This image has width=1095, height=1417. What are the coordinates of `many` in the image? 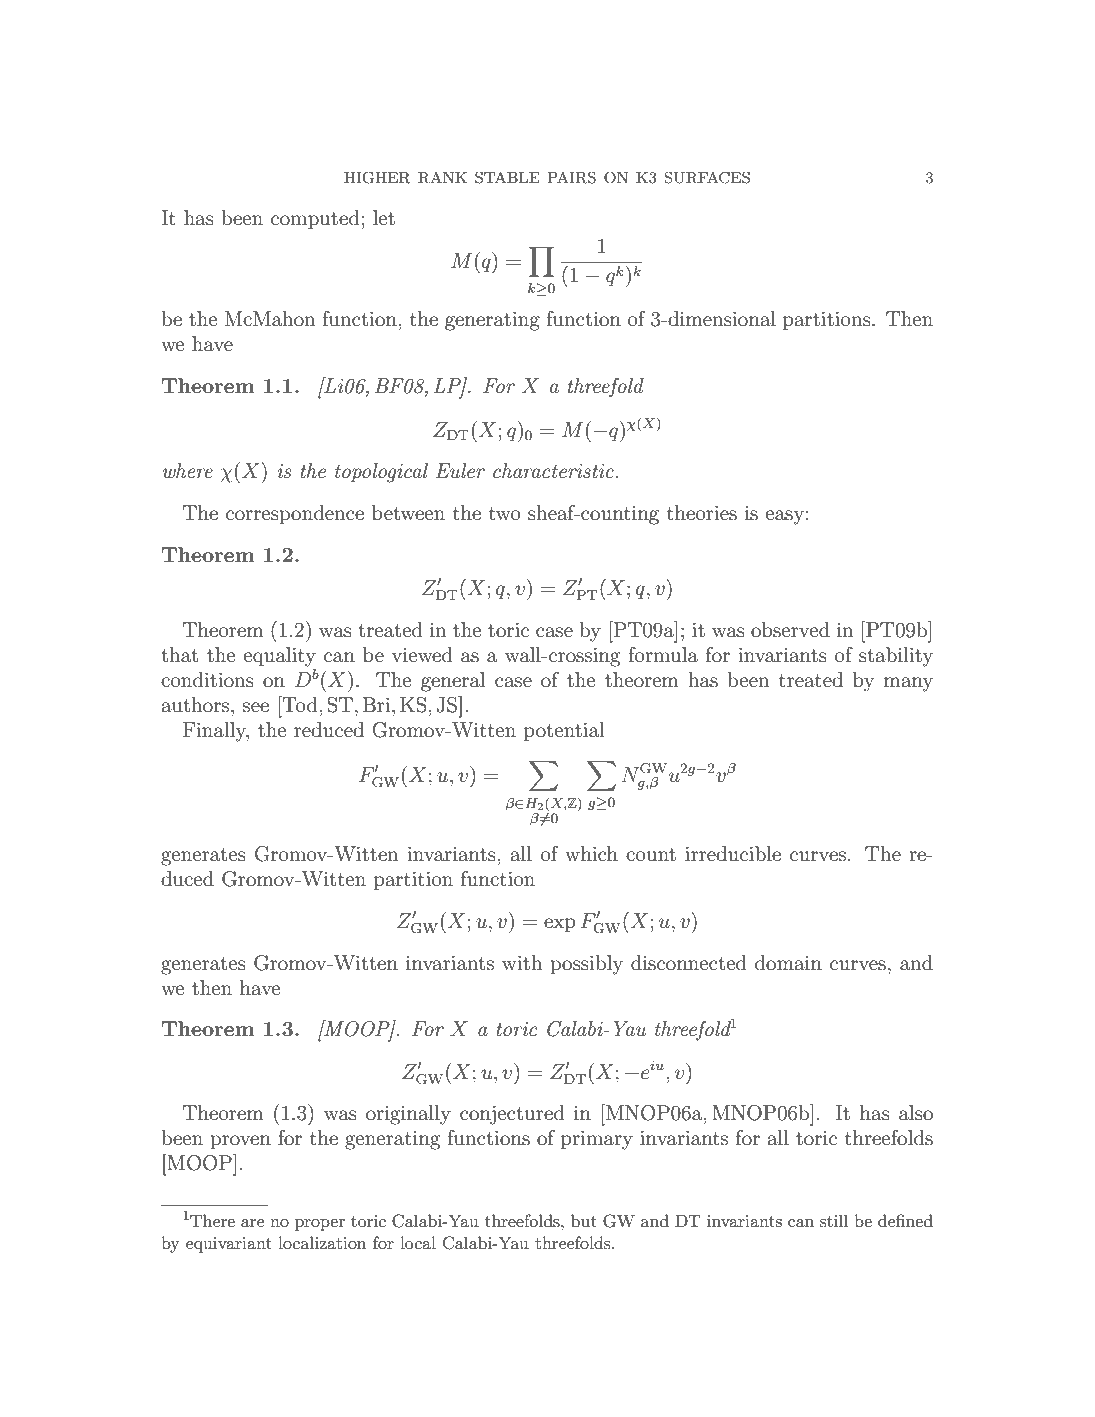 It's located at (908, 684).
